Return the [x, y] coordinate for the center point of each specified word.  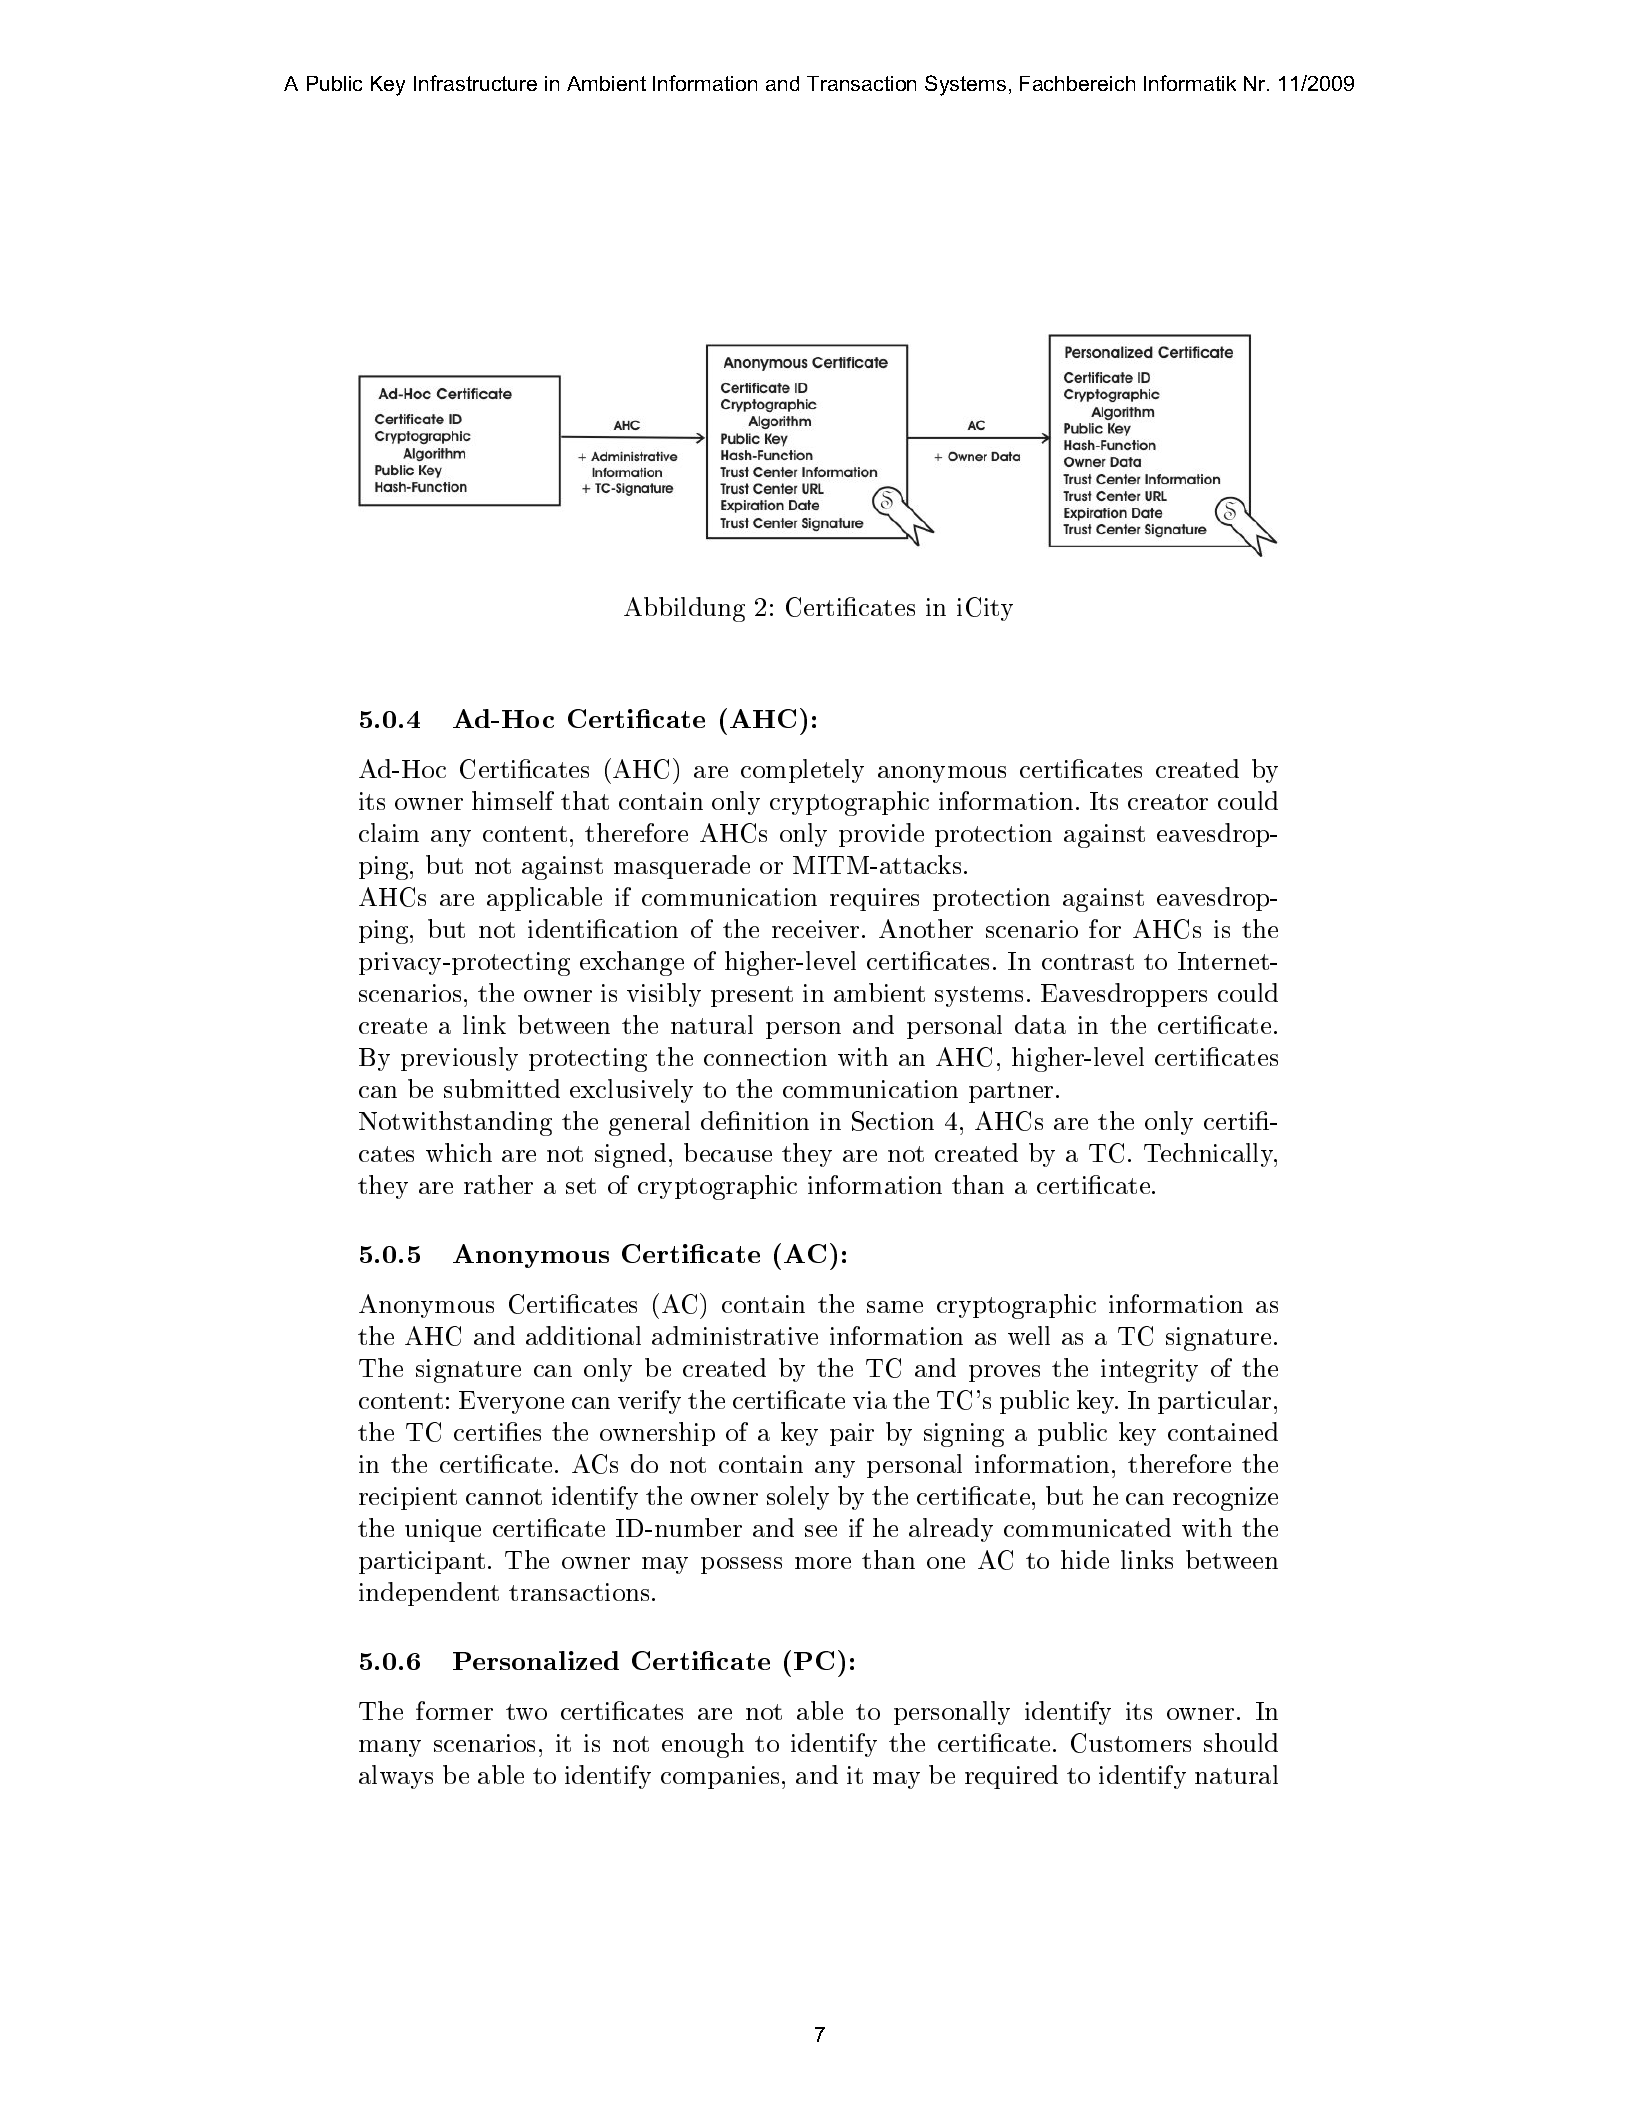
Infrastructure [475, 83]
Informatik [1190, 83]
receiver [815, 929]
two [526, 1712]
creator [1168, 802]
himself [513, 800]
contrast [1088, 962]
